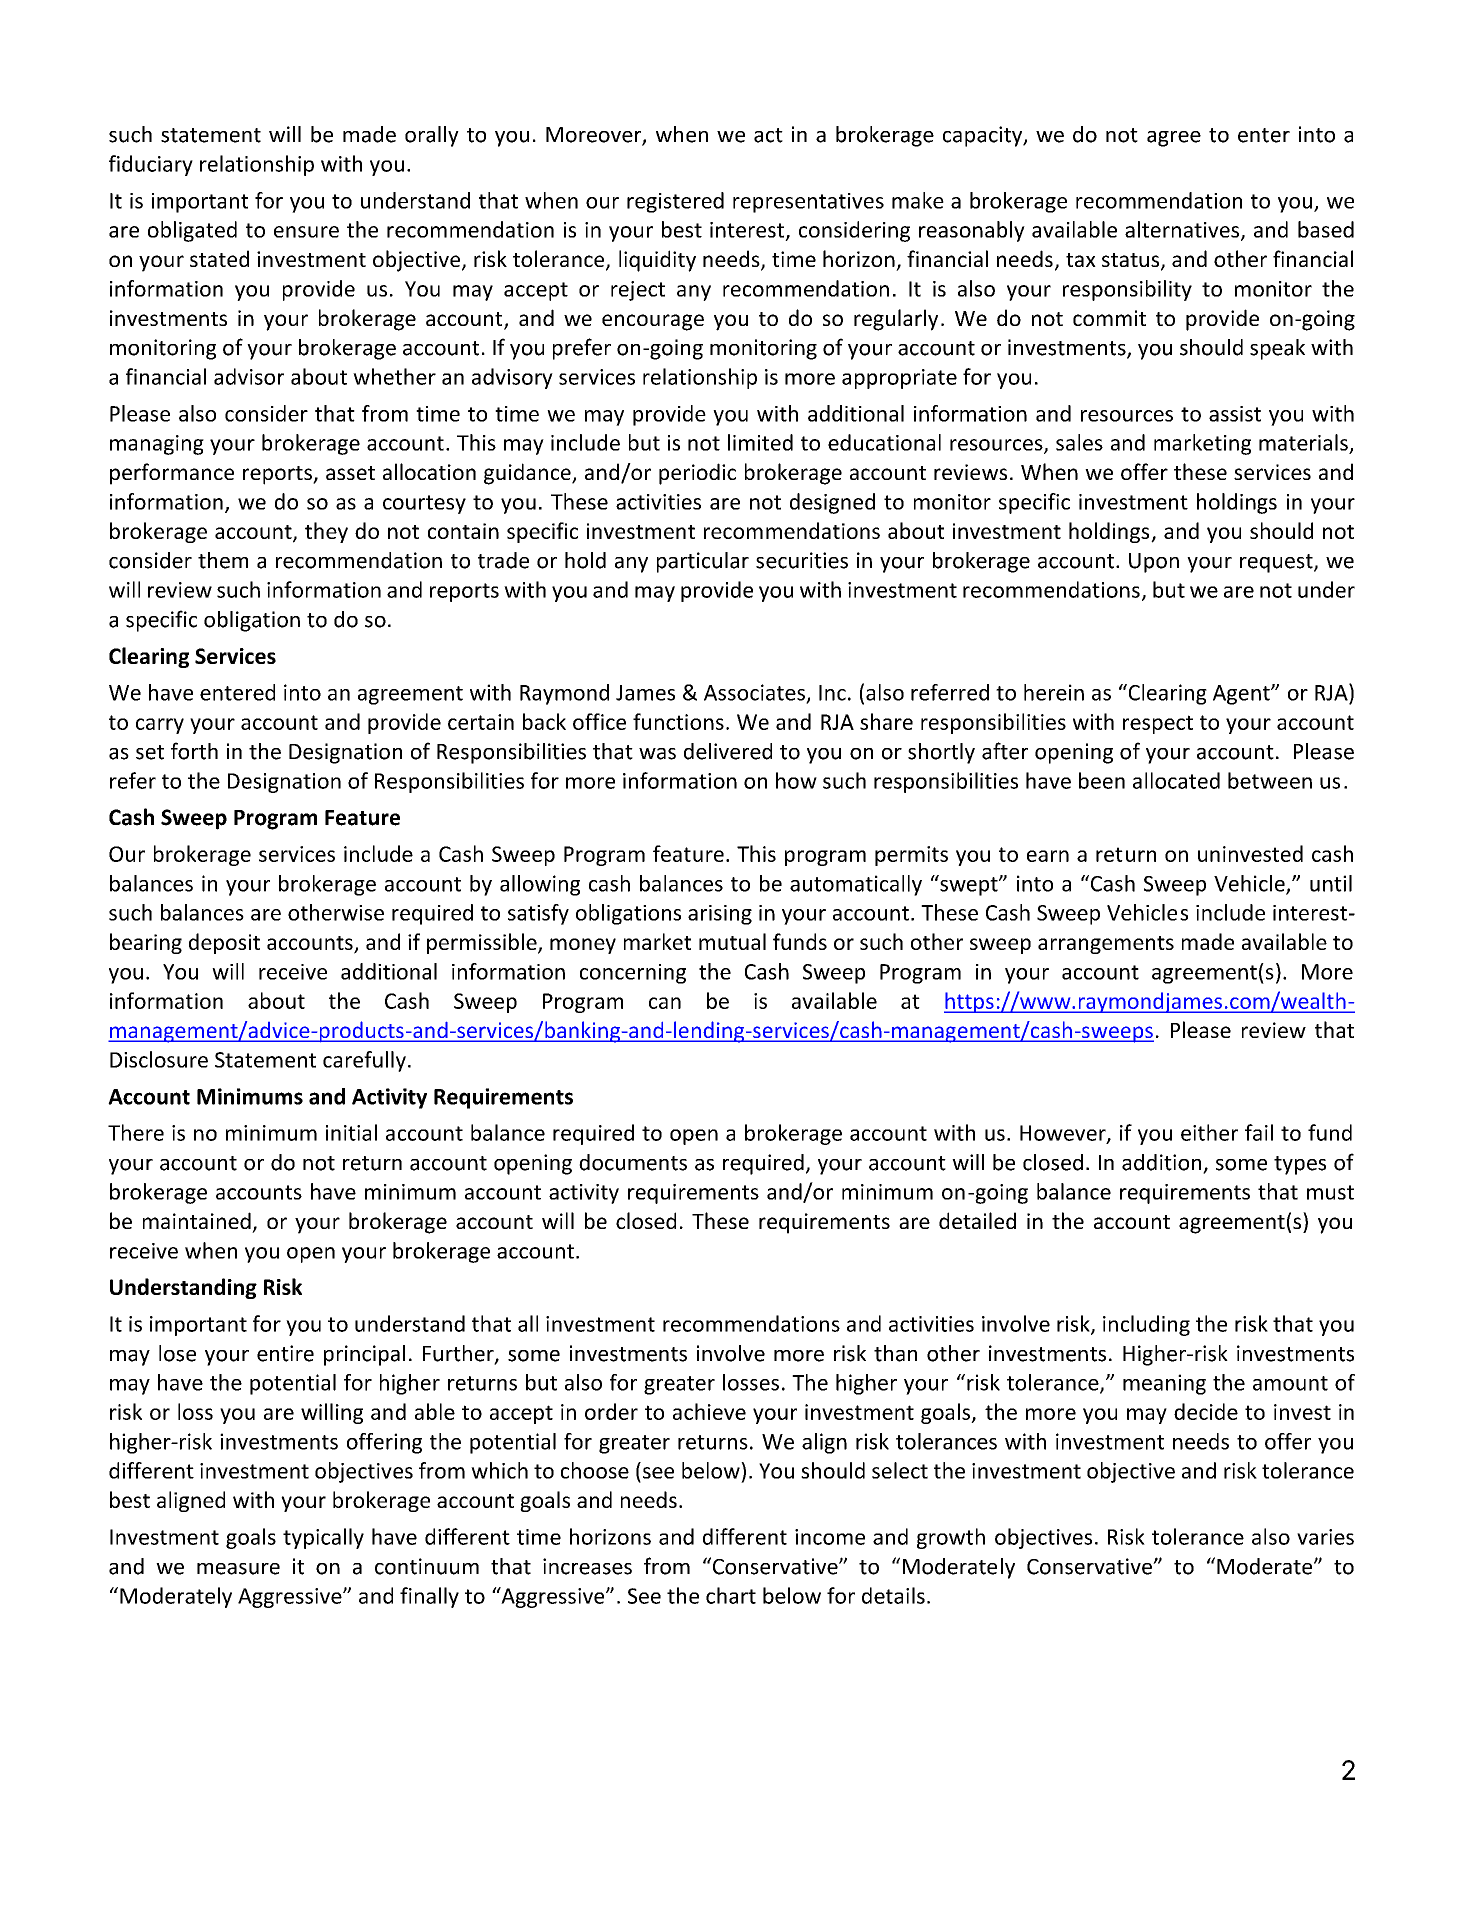 The image size is (1474, 1907). I want to click on earn, so click(1048, 856).
